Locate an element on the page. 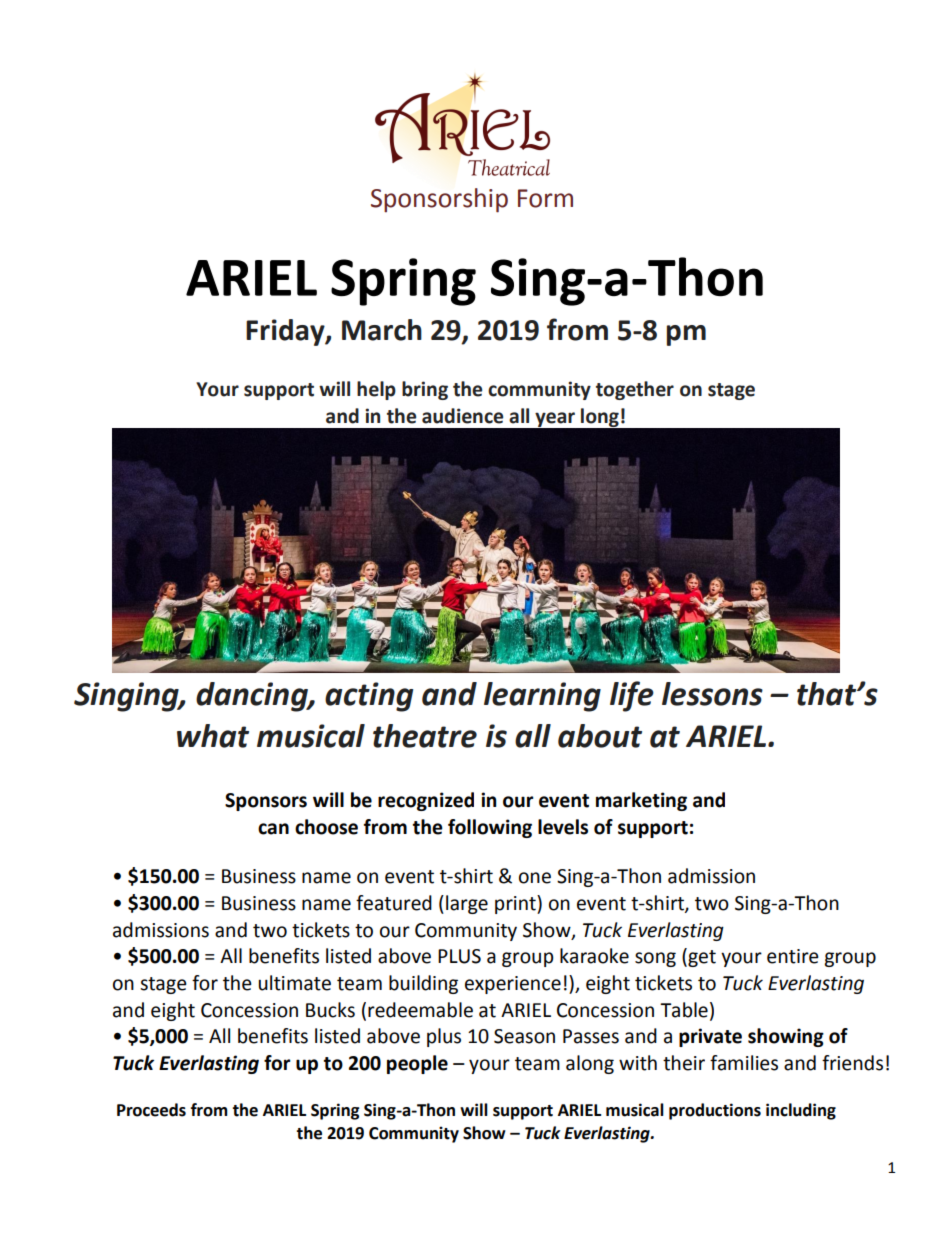 The width and height of the page is (952, 1233). help is located at coordinates (376, 390).
